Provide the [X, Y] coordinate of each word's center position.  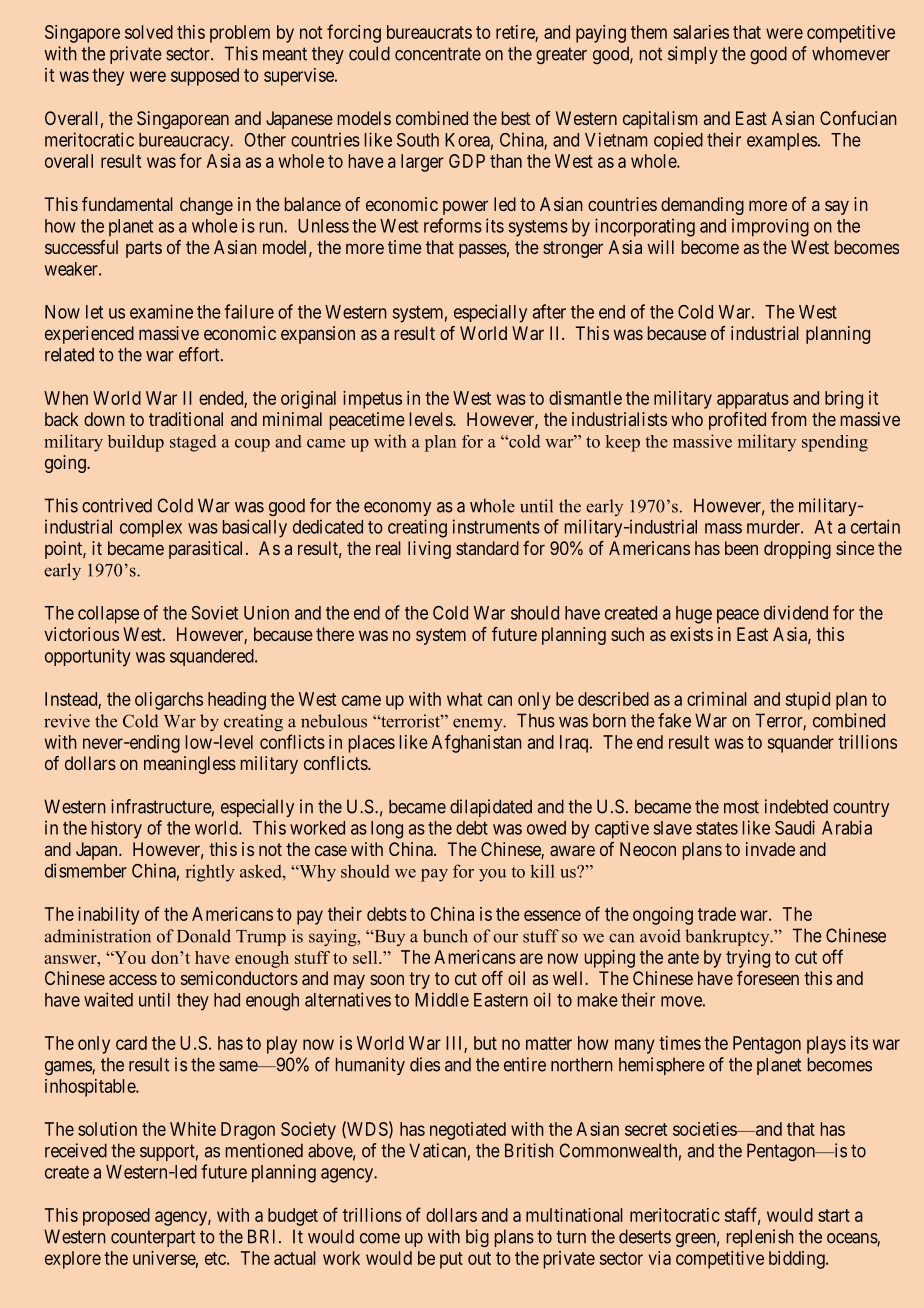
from [788, 419]
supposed [205, 77]
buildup [136, 443]
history [117, 830]
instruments [496, 526]
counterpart [153, 1238]
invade [770, 849]
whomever [851, 53]
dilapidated [491, 808]
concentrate [438, 54]
